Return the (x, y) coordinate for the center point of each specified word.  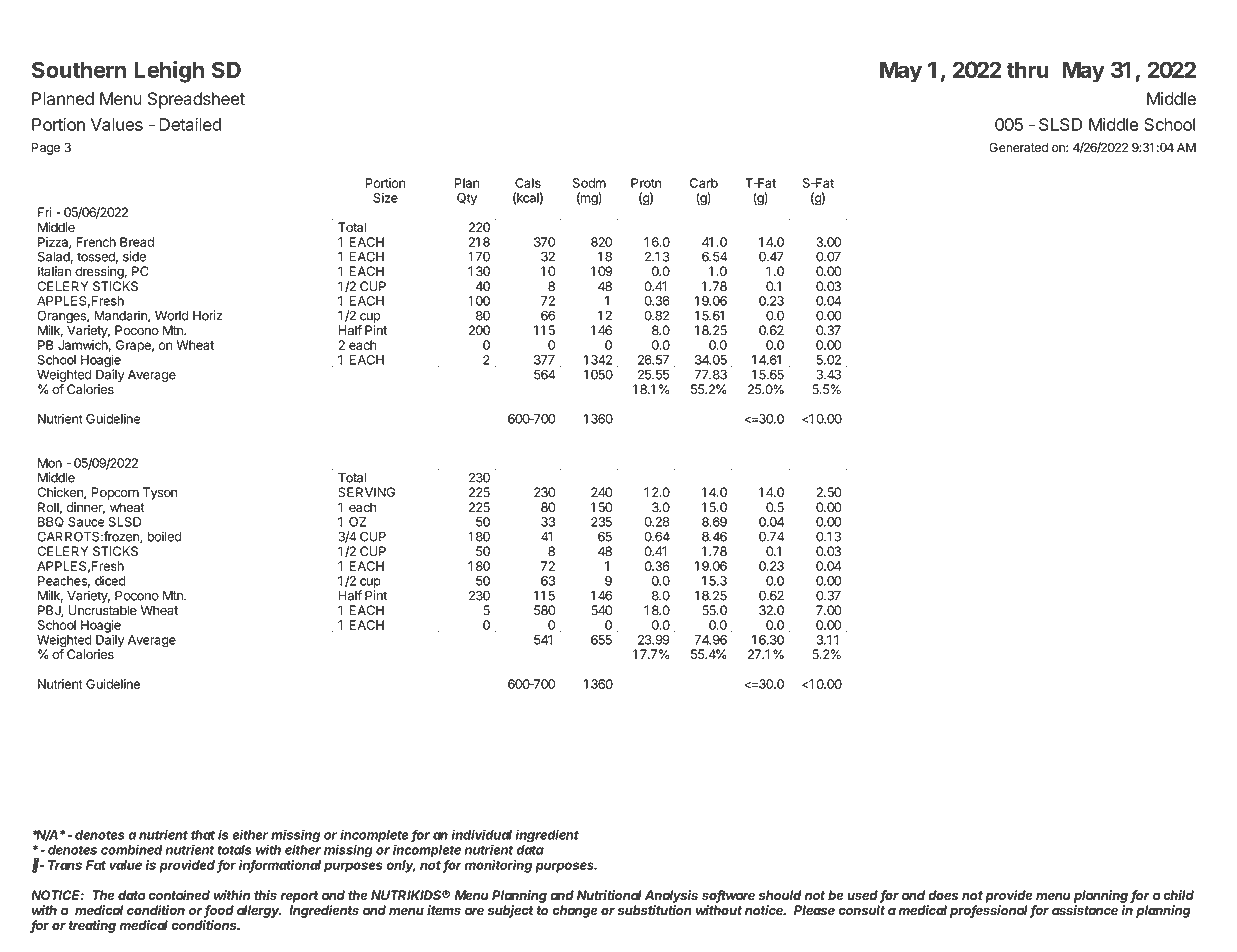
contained (179, 895)
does (943, 895)
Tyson (160, 493)
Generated (1018, 147)
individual (482, 834)
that (203, 835)
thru (1028, 69)
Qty (467, 199)
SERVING (366, 492)
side (134, 256)
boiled (164, 536)
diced (110, 581)
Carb (704, 183)
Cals (528, 183)
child (1178, 895)
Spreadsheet (196, 100)
